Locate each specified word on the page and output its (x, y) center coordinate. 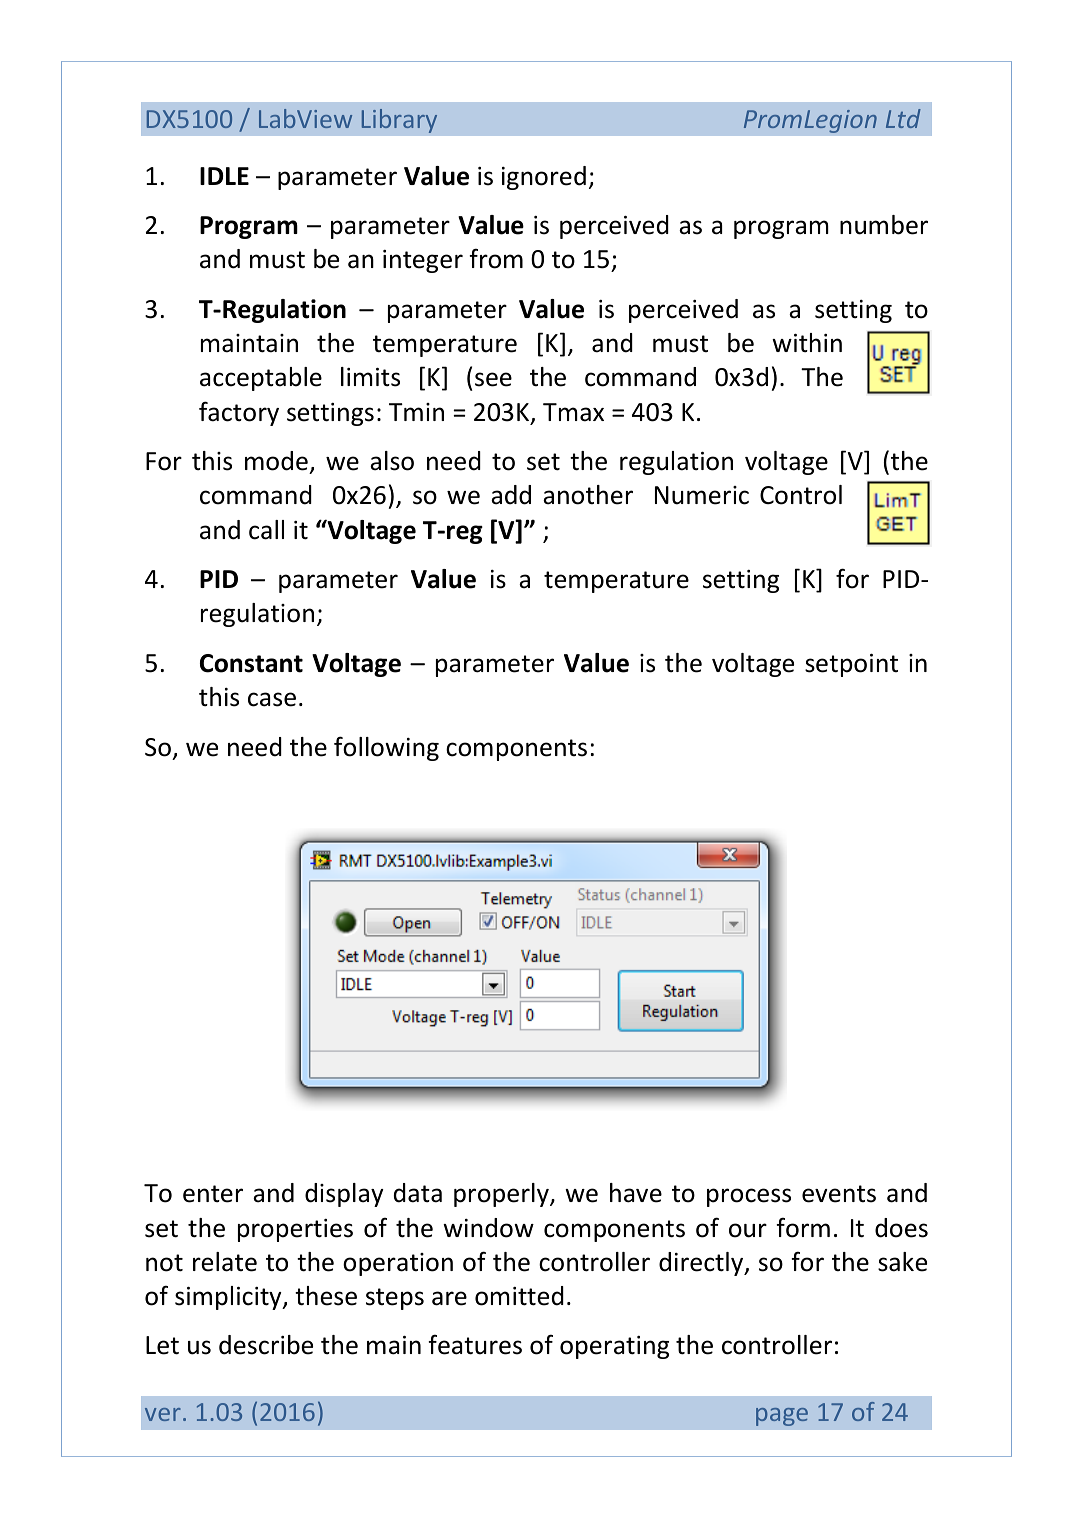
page (782, 1417)
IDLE (224, 176)
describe (266, 1345)
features (475, 1344)
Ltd (903, 118)
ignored (544, 178)
